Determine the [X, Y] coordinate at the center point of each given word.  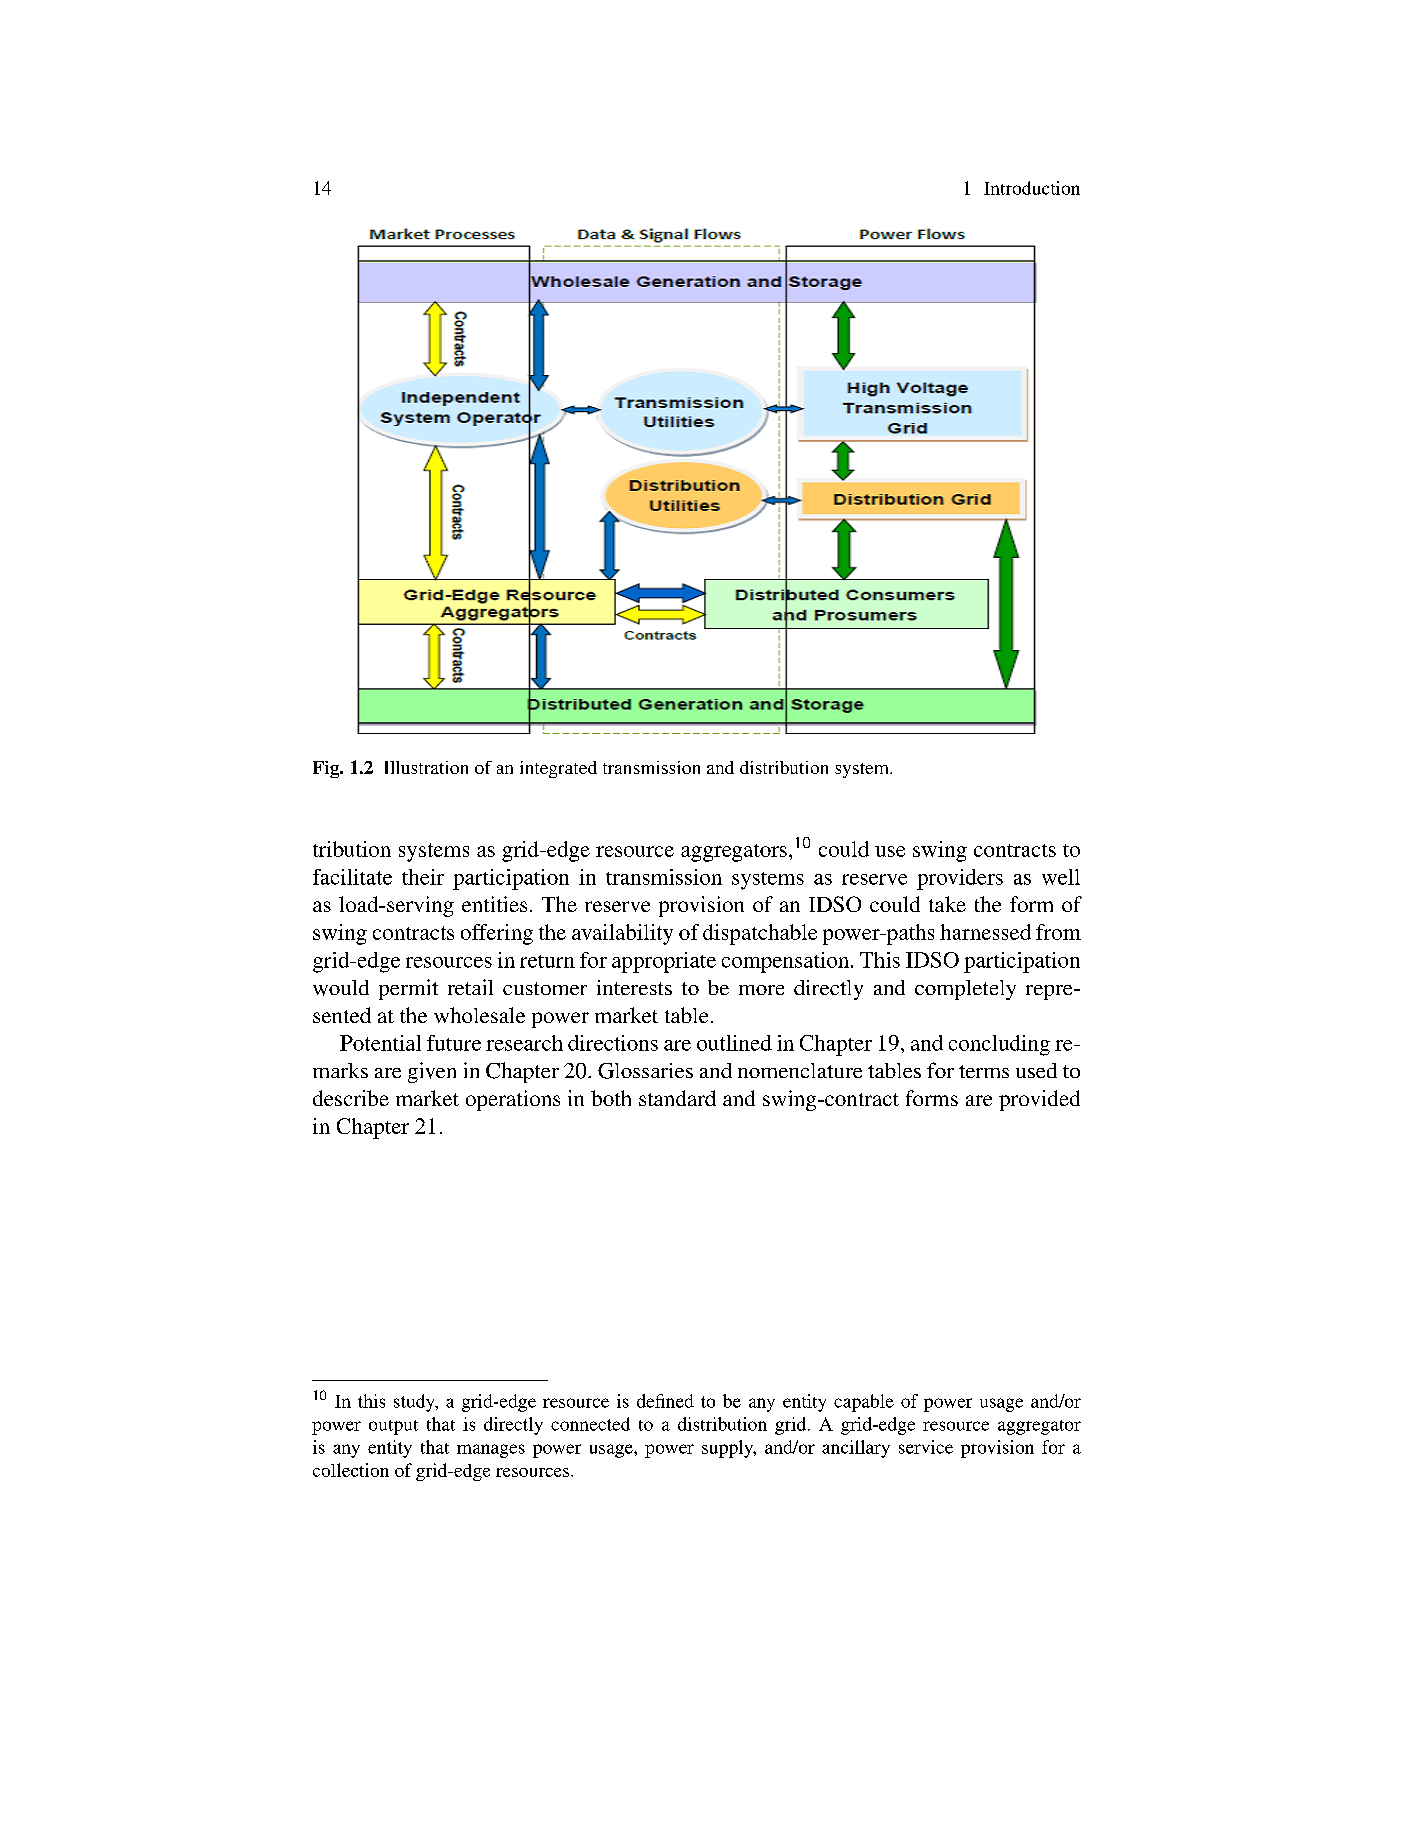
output [393, 1427]
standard [677, 1098]
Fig [327, 769]
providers [960, 879]
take [947, 904]
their [423, 877]
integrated [558, 769]
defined [665, 1401]
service [926, 1447]
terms [984, 1071]
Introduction [1032, 188]
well [1061, 877]
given [432, 1072]
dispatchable [760, 934]
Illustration [426, 767]
